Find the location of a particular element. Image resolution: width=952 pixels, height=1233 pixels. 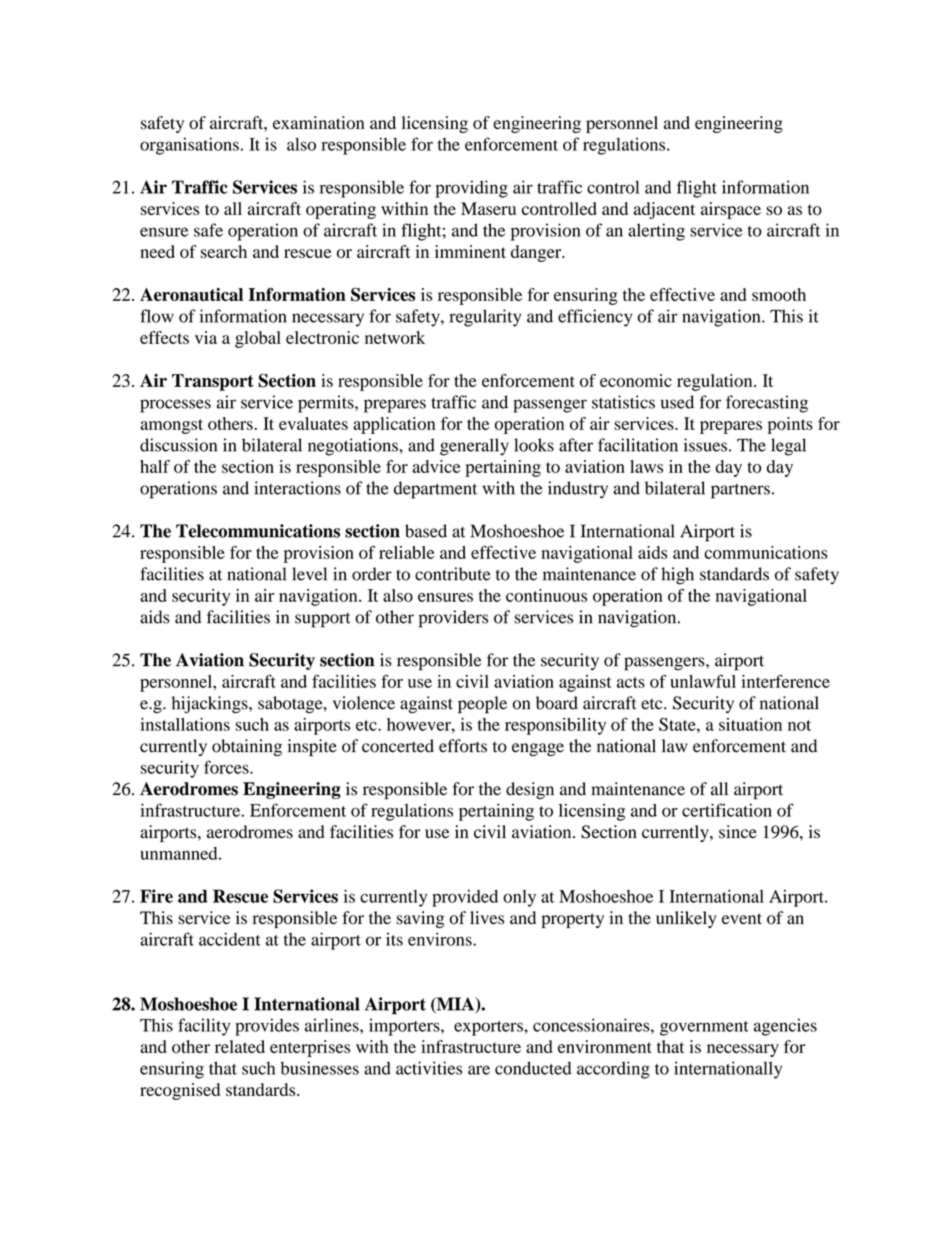

issues is located at coordinates (705, 445).
